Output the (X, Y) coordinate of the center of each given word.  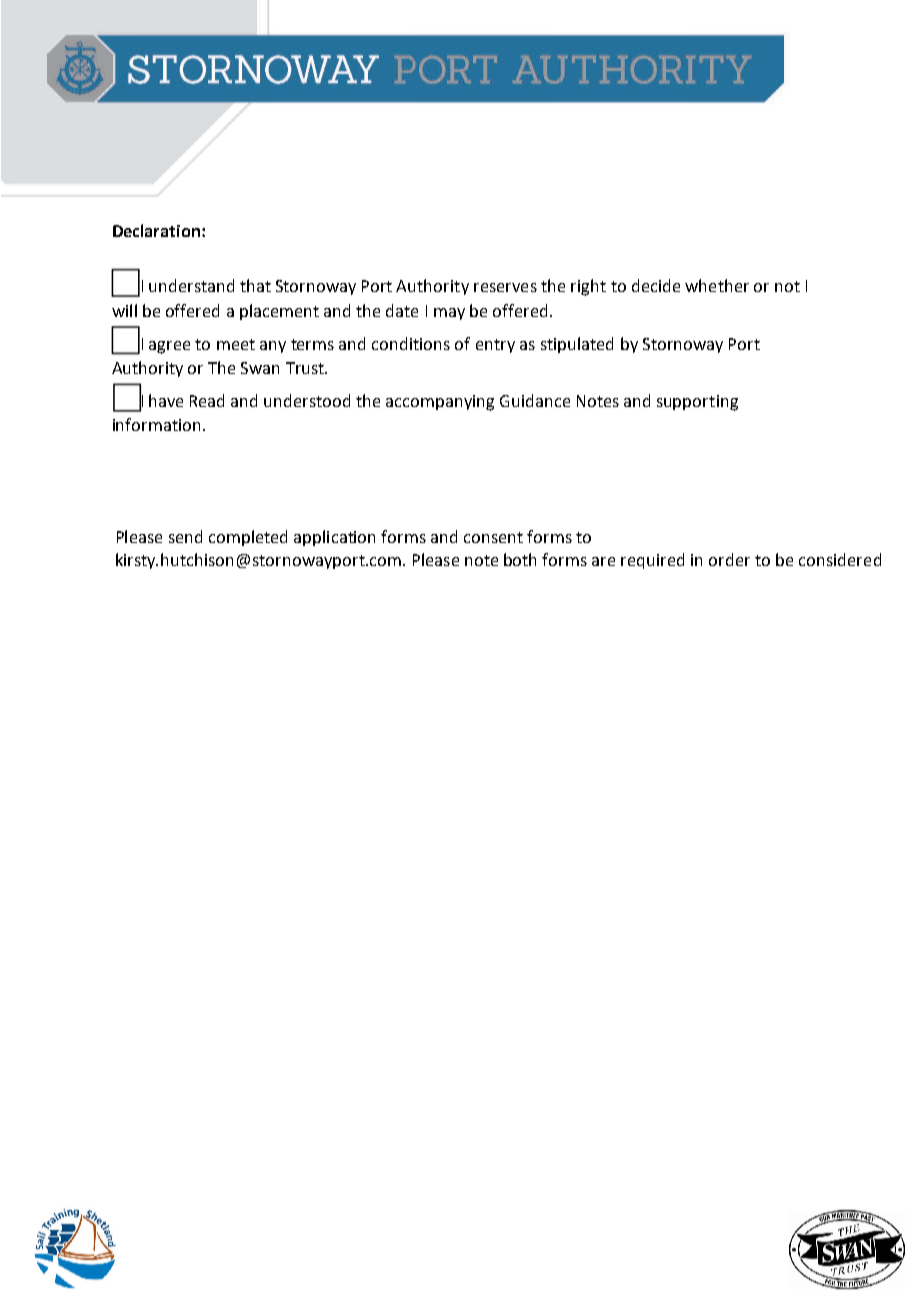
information (156, 424)
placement (279, 312)
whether (717, 285)
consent (493, 537)
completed (248, 538)
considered (840, 559)
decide (656, 285)
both (520, 559)
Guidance (535, 400)
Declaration (158, 230)
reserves (505, 287)
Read (207, 400)
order (729, 559)
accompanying (440, 403)
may (449, 314)
